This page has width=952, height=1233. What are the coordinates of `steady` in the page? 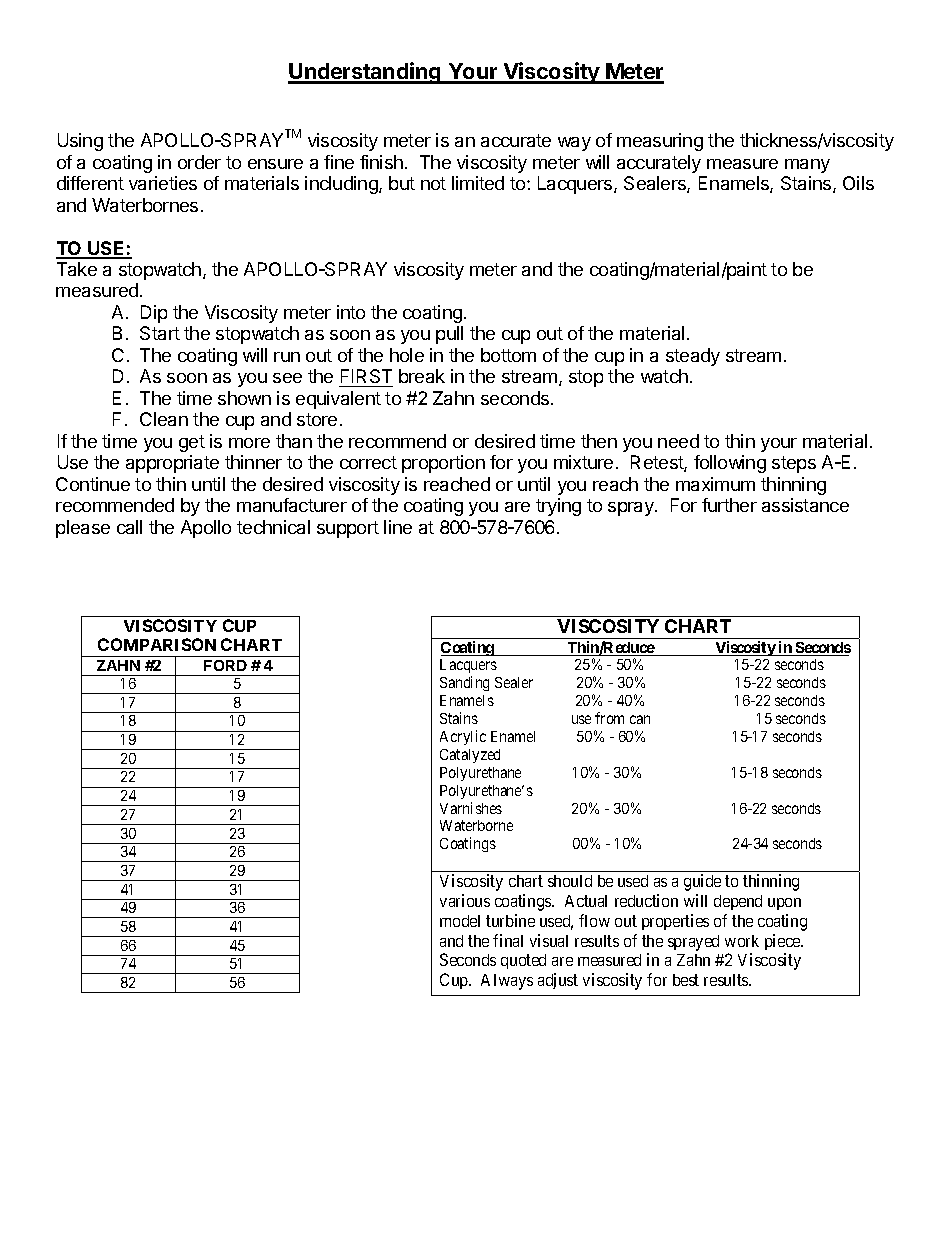 It's located at (693, 357).
